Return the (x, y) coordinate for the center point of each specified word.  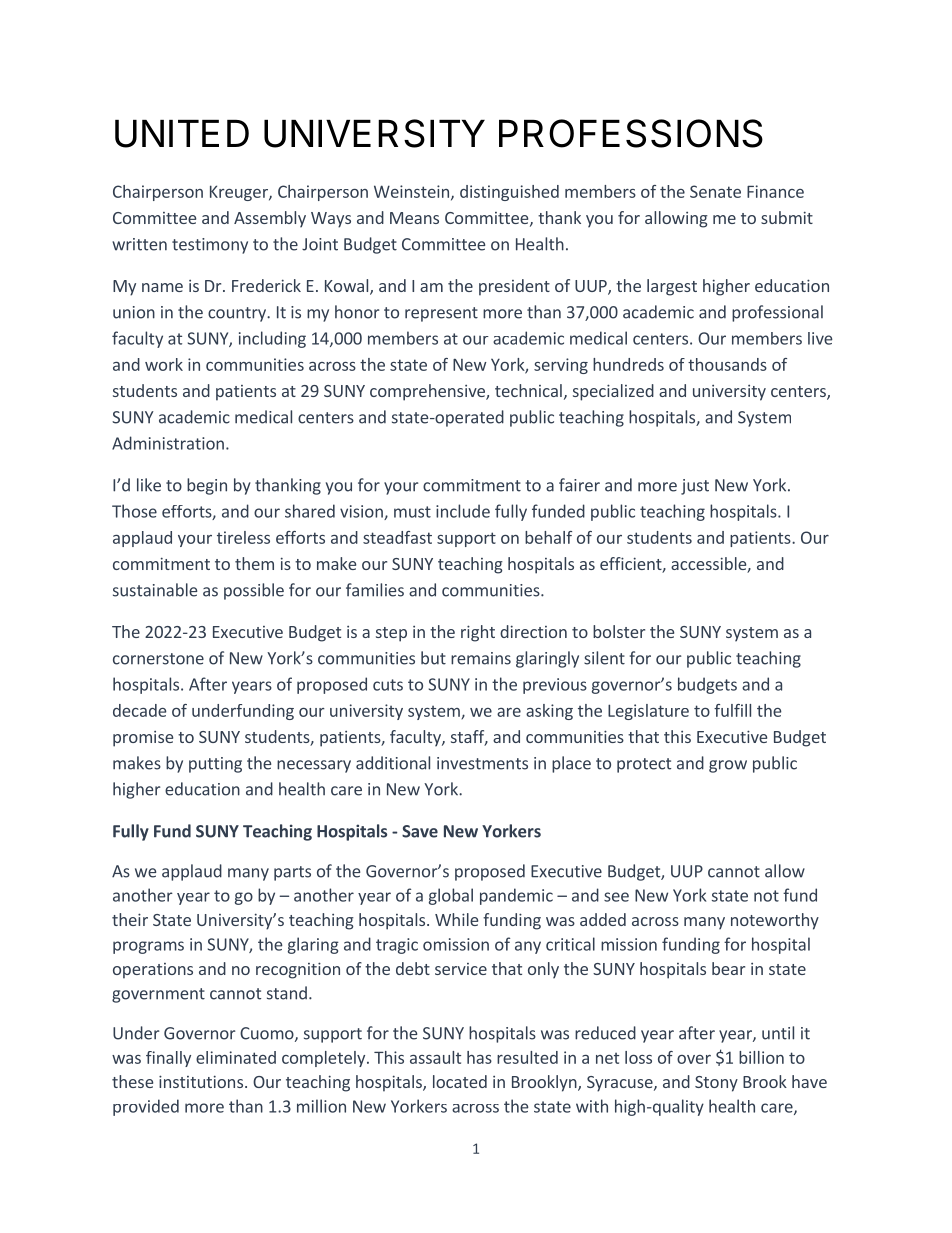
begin (207, 486)
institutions (201, 1081)
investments (482, 763)
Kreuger (240, 193)
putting (215, 765)
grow (728, 766)
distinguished (509, 193)
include (463, 511)
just (695, 487)
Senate (715, 191)
